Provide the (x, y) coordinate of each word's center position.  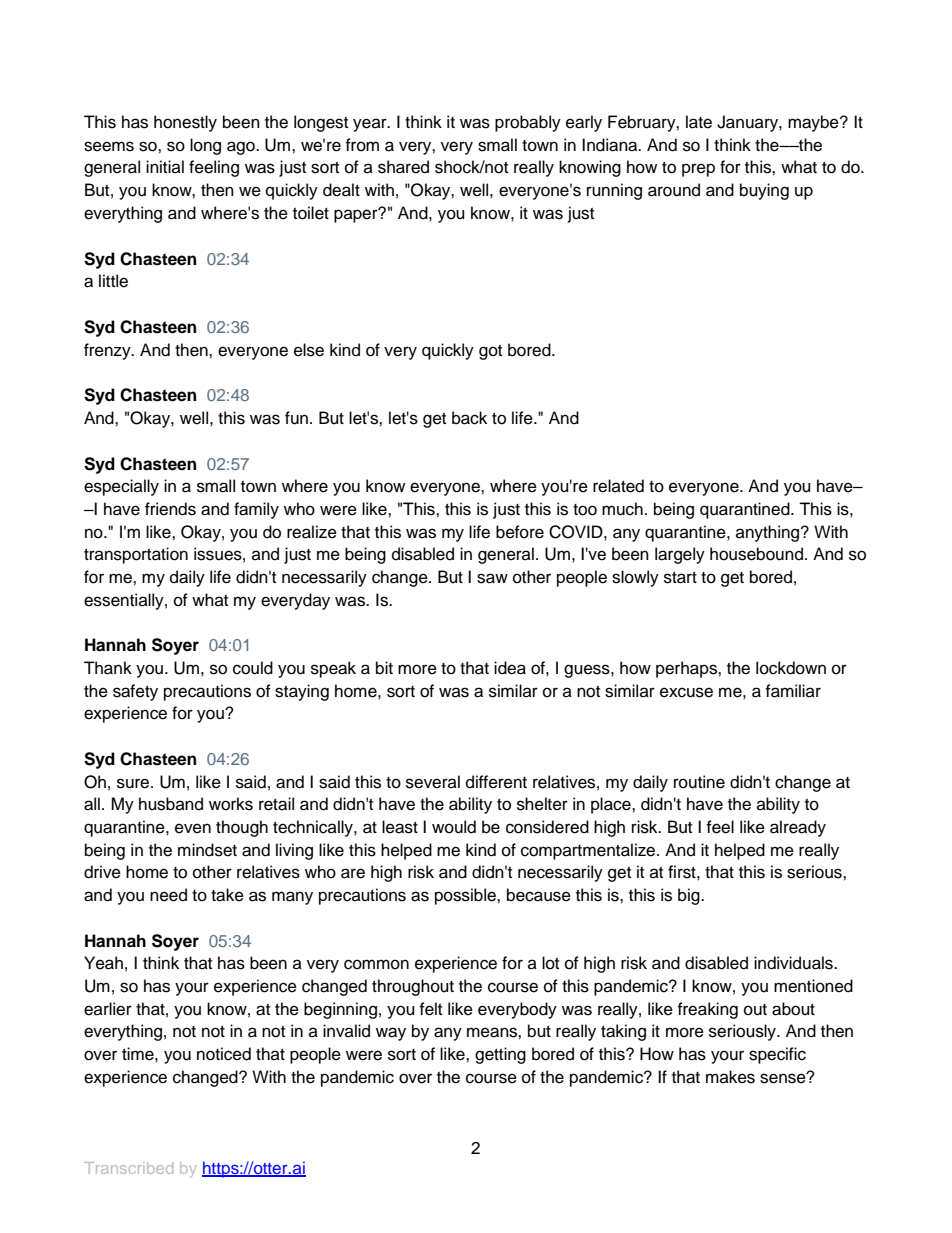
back (469, 418)
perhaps (687, 669)
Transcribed (129, 1168)
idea (510, 668)
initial (165, 166)
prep (698, 170)
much (622, 509)
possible (466, 896)
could (253, 668)
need (168, 895)
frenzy (108, 351)
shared (403, 167)
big (690, 896)
